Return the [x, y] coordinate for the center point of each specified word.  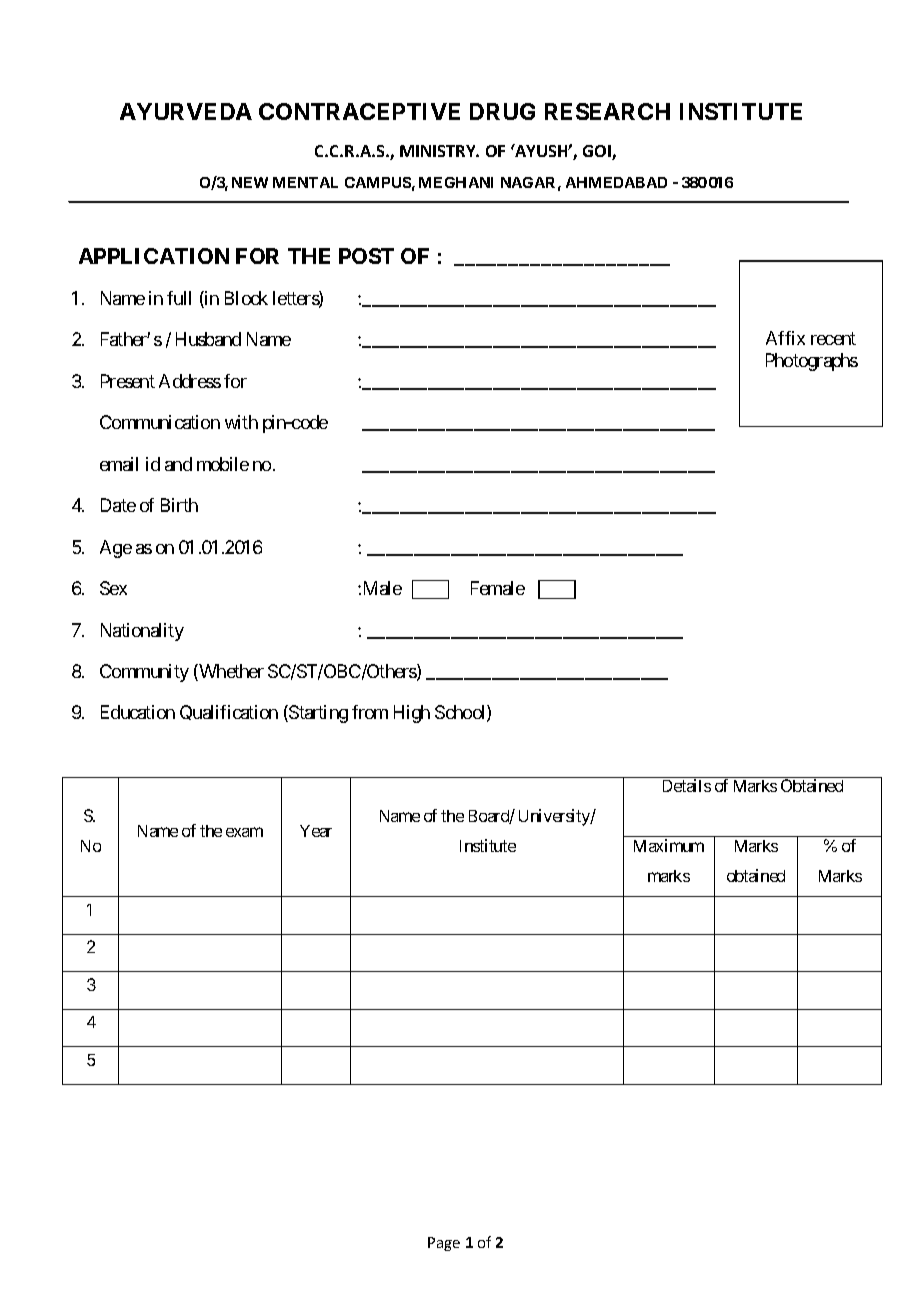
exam [244, 832]
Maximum [669, 845]
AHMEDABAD [616, 182]
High [412, 714]
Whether [230, 672]
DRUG [502, 111]
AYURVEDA [186, 111]
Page [444, 1244]
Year [316, 831]
